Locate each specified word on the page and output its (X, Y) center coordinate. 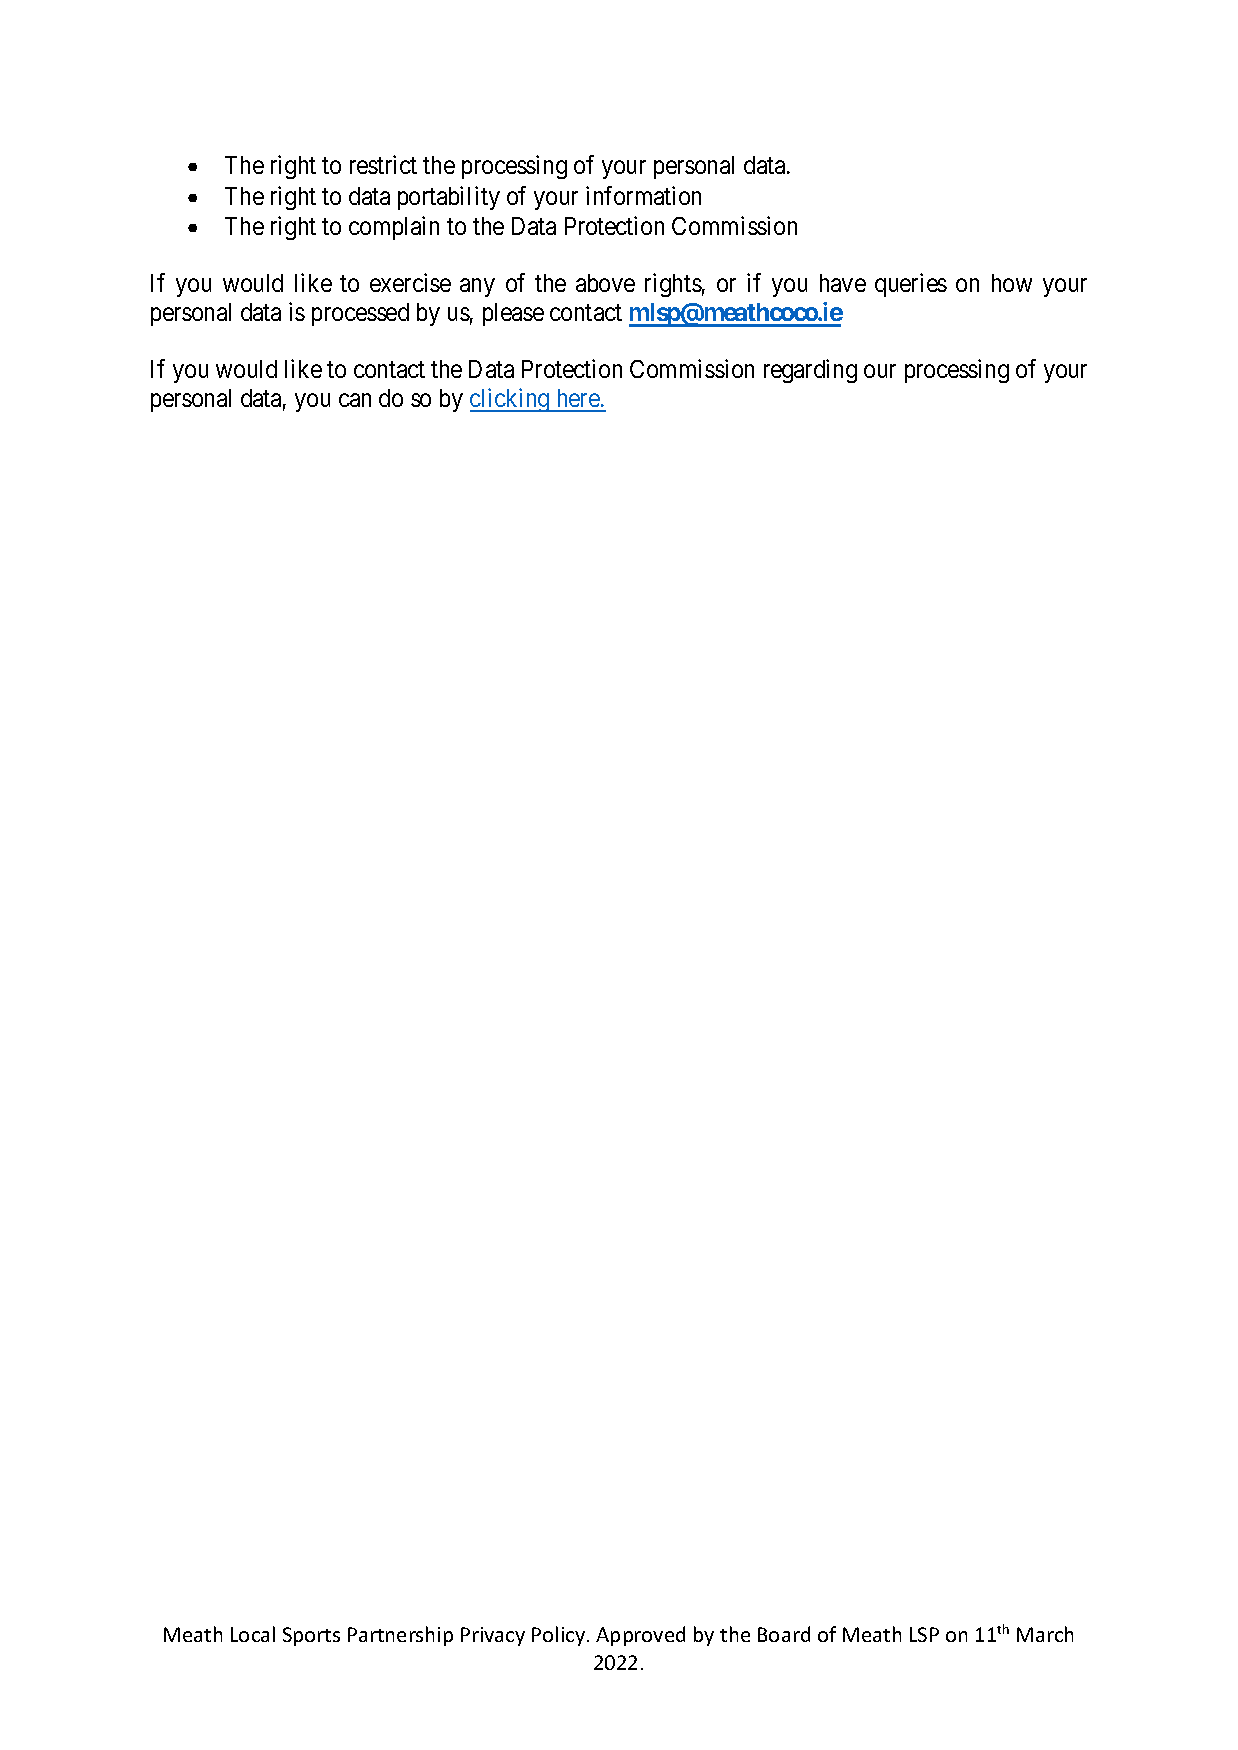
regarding (810, 371)
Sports (311, 1636)
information (643, 195)
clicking (511, 400)
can (355, 400)
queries (911, 285)
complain (394, 228)
